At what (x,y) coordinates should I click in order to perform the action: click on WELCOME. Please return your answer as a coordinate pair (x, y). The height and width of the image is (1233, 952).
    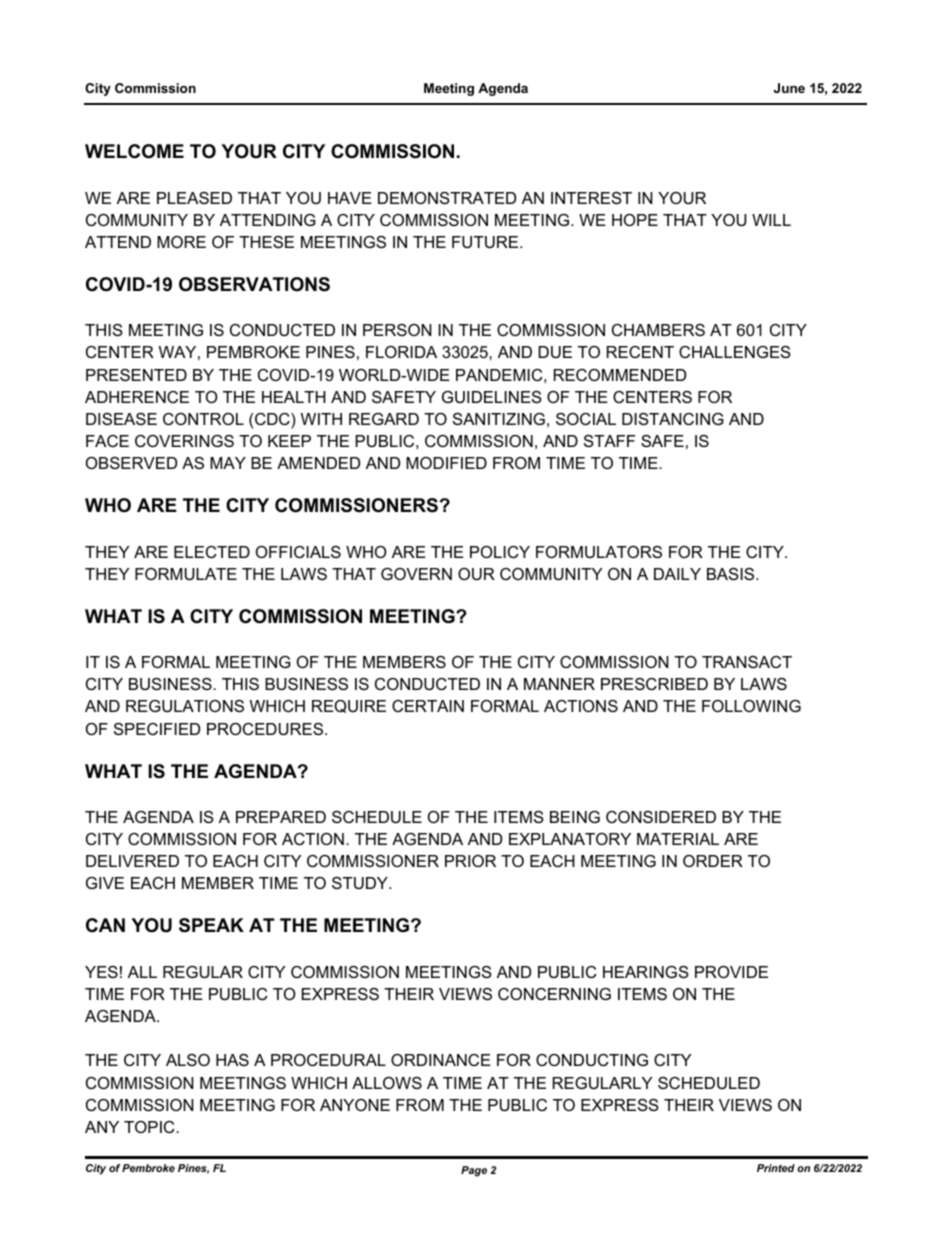
    Looking at the image, I should click on (134, 151).
